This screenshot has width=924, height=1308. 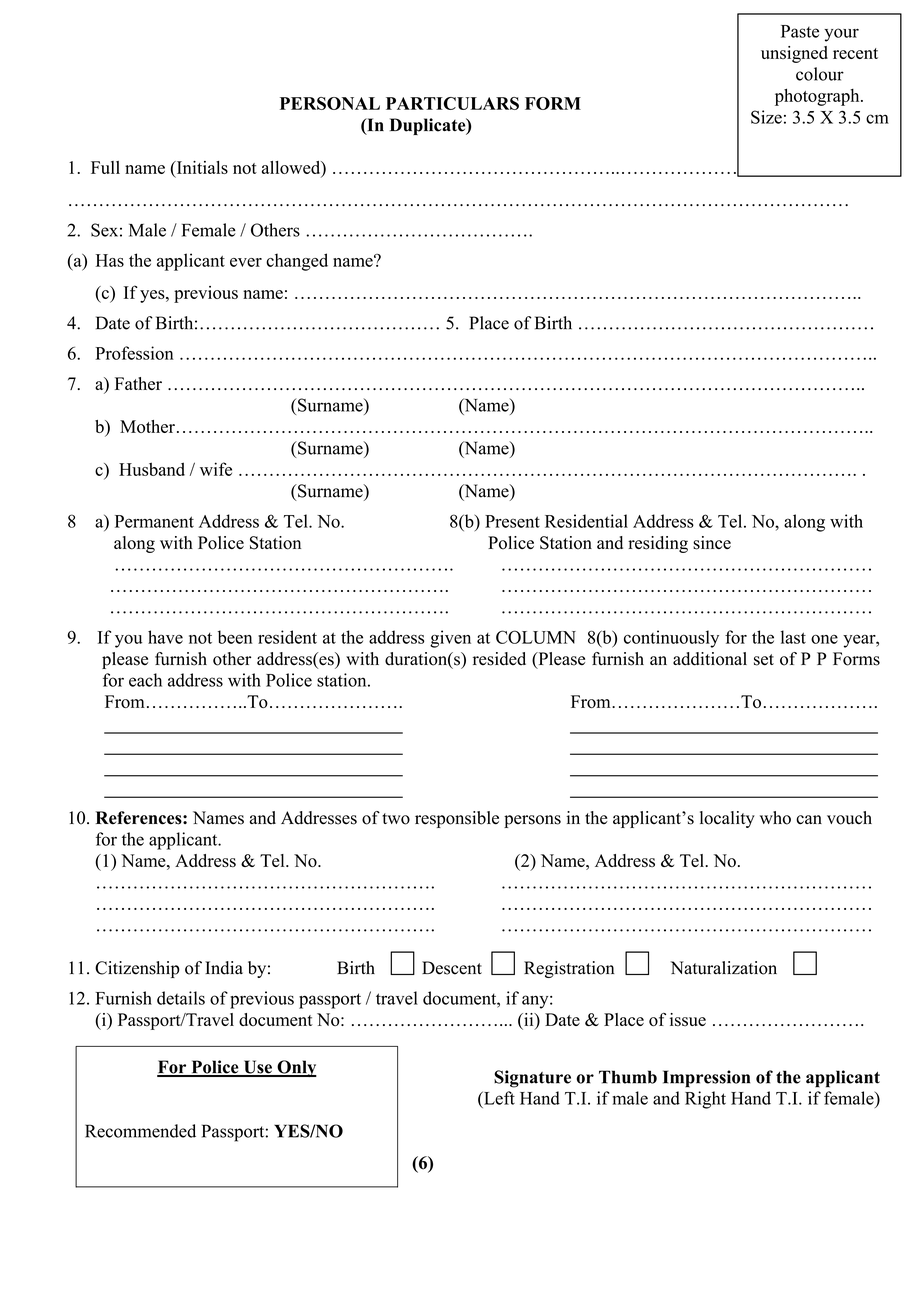 What do you see at coordinates (165, 637) in the screenshot?
I see `have` at bounding box center [165, 637].
